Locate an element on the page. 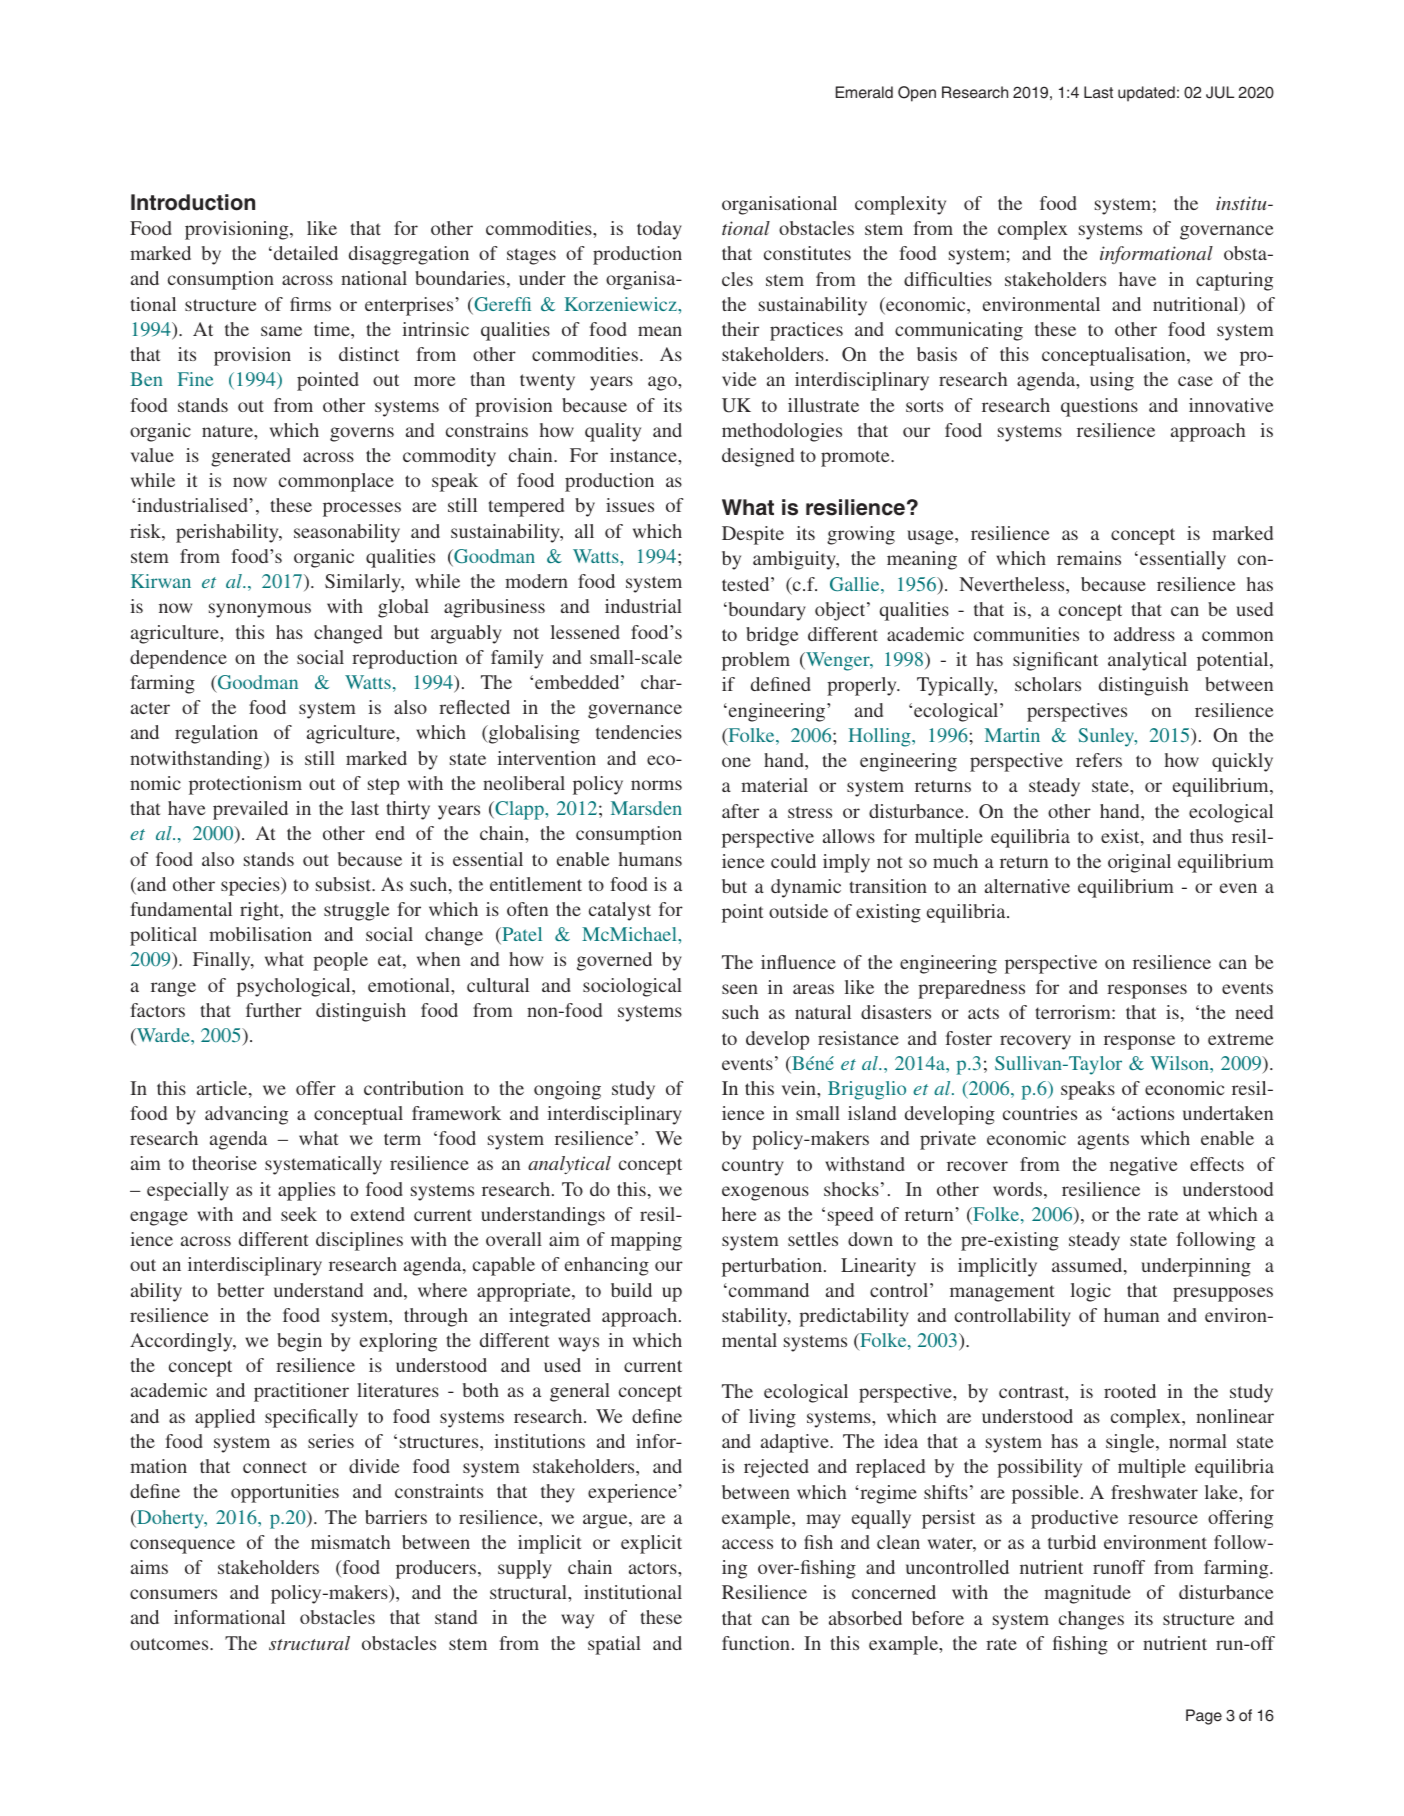 This page has width=1404, height=1816. Introduction is located at coordinates (193, 202).
